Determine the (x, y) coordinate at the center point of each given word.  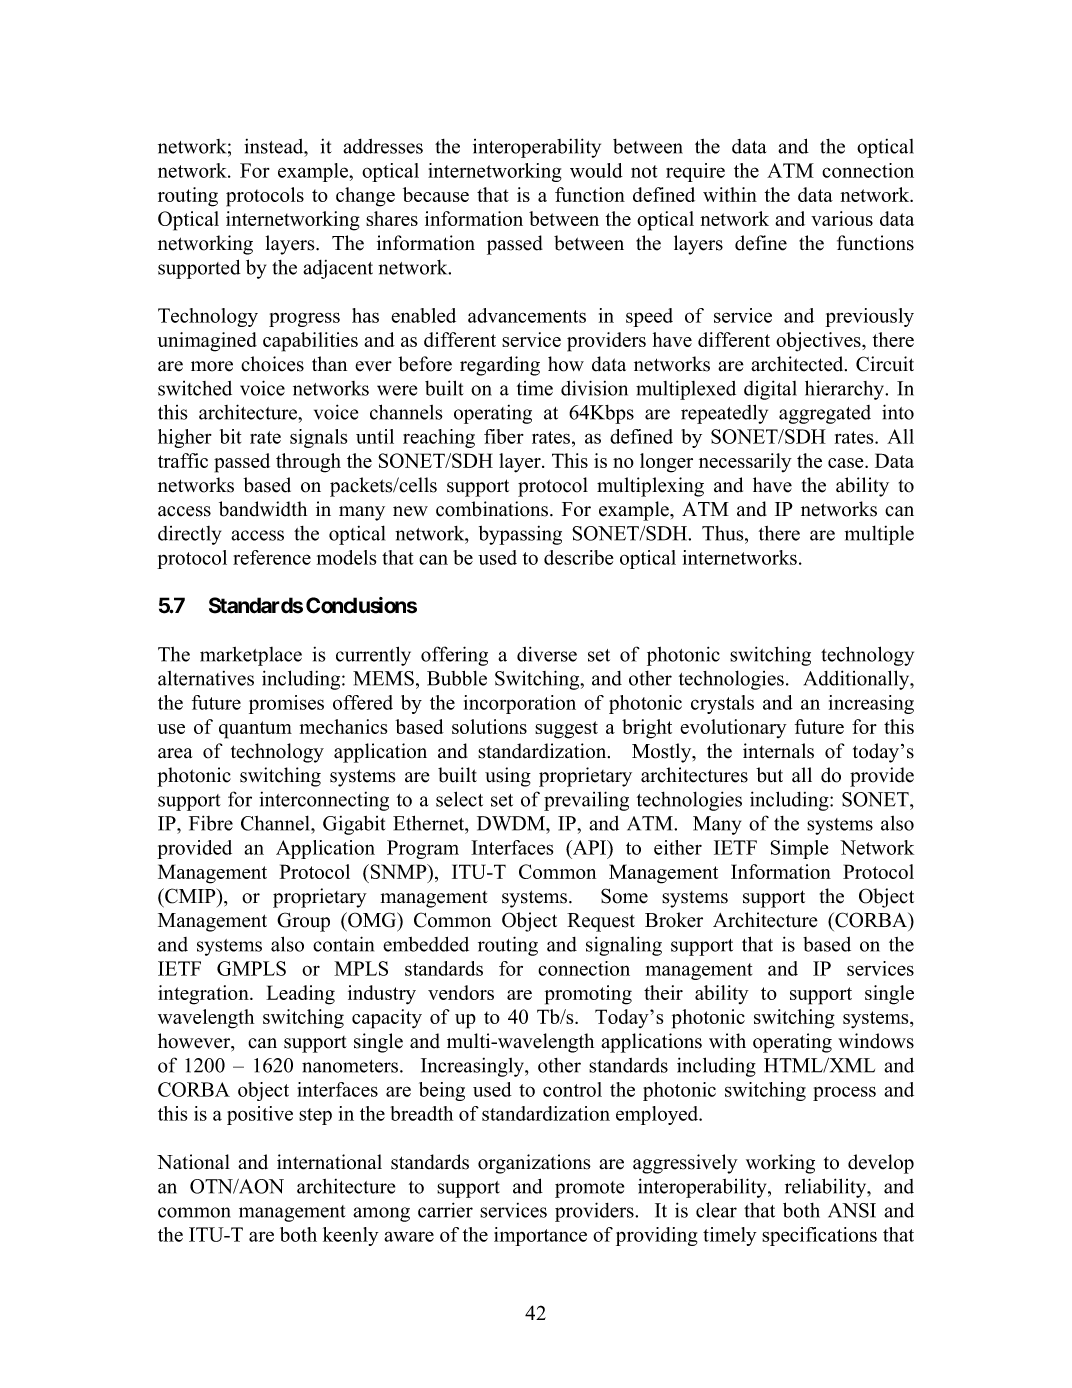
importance (540, 1236)
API (590, 847)
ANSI (852, 1210)
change (365, 197)
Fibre (211, 823)
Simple (799, 849)
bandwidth (263, 509)
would (596, 170)
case (847, 463)
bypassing (520, 535)
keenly (351, 1236)
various (842, 218)
